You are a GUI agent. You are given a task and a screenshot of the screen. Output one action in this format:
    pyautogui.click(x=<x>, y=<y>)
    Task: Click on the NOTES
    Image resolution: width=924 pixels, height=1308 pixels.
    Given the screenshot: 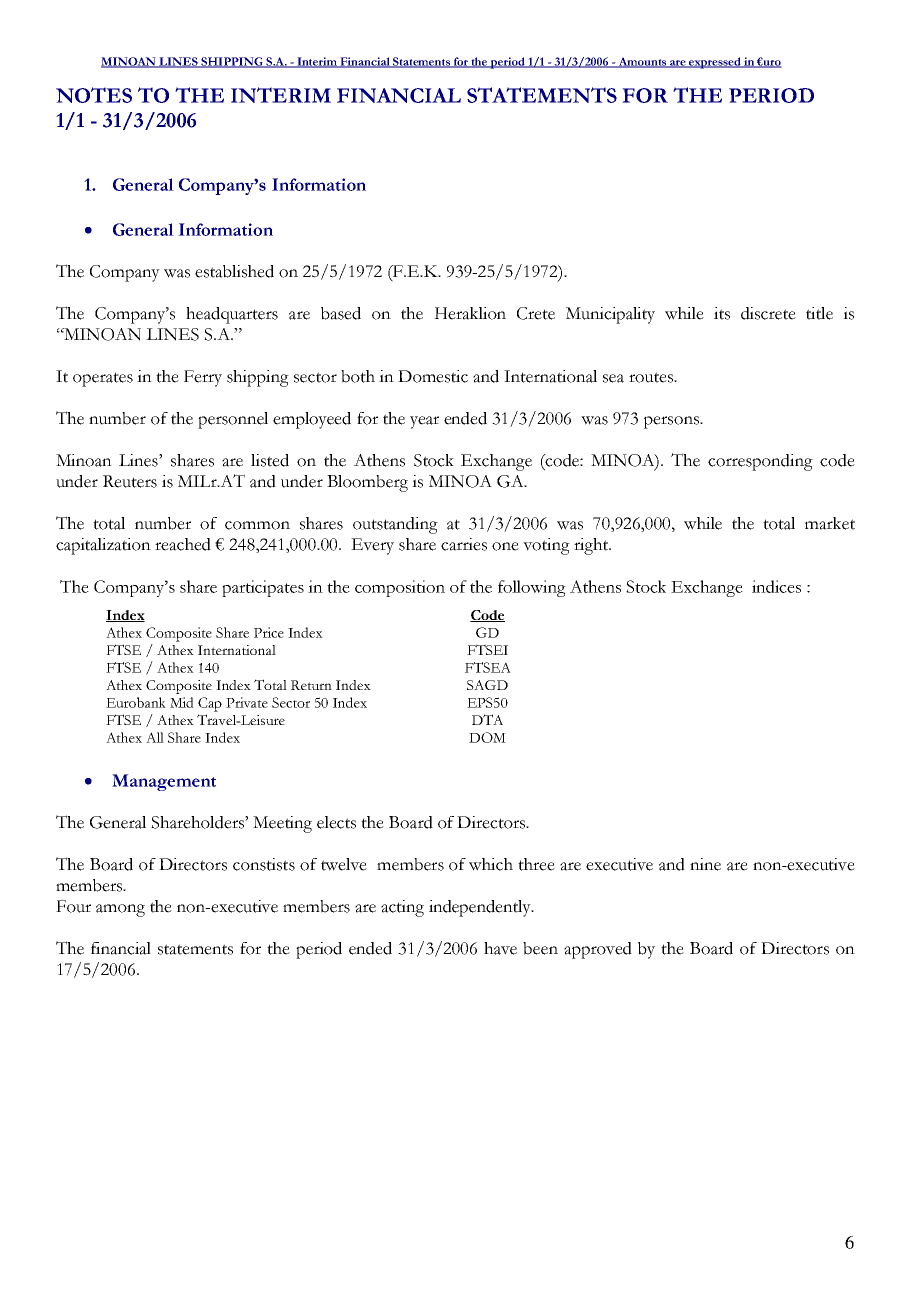 What is the action you would take?
    pyautogui.click(x=94, y=95)
